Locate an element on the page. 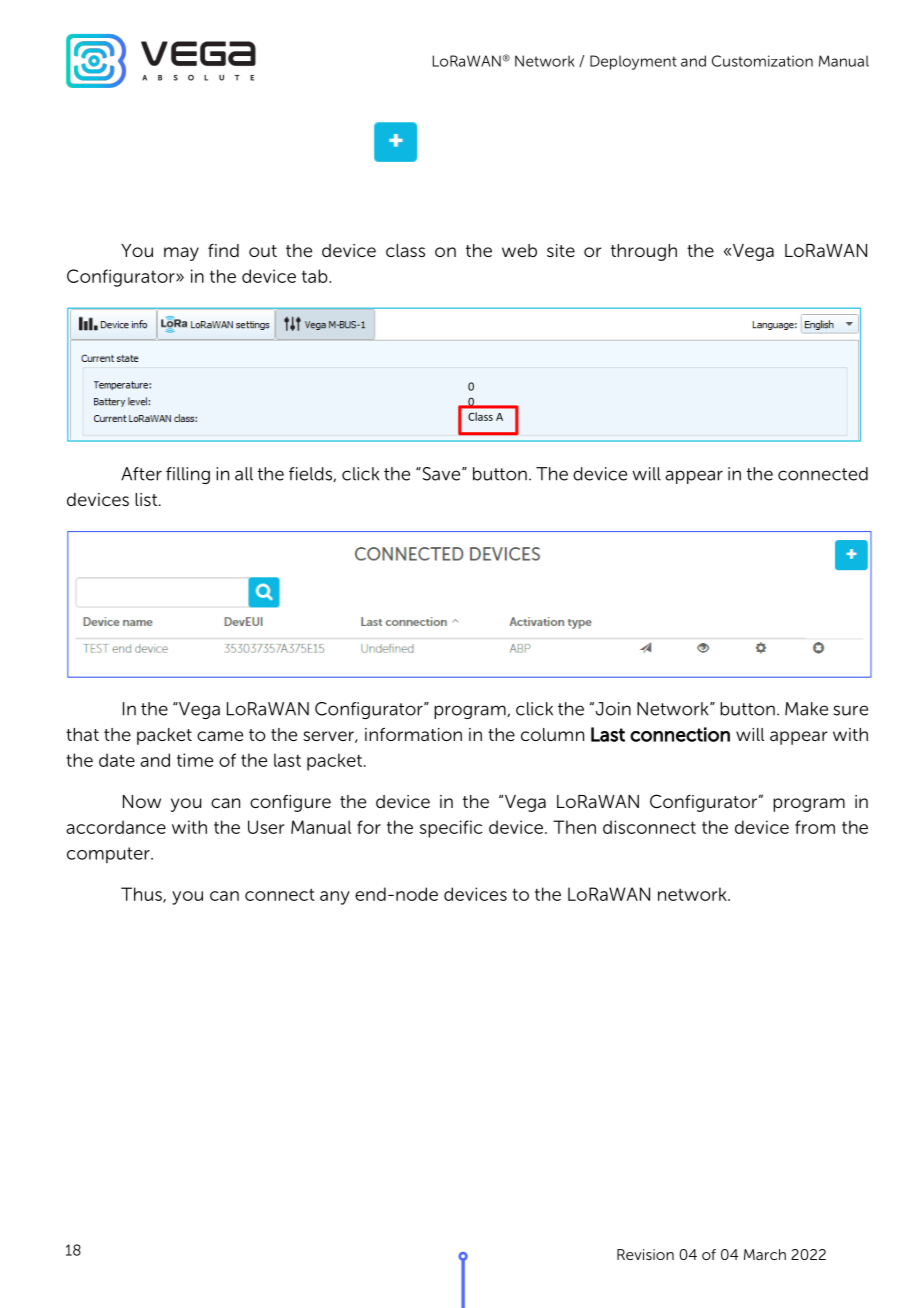 This image has width=924, height=1308. March is located at coordinates (765, 1254).
